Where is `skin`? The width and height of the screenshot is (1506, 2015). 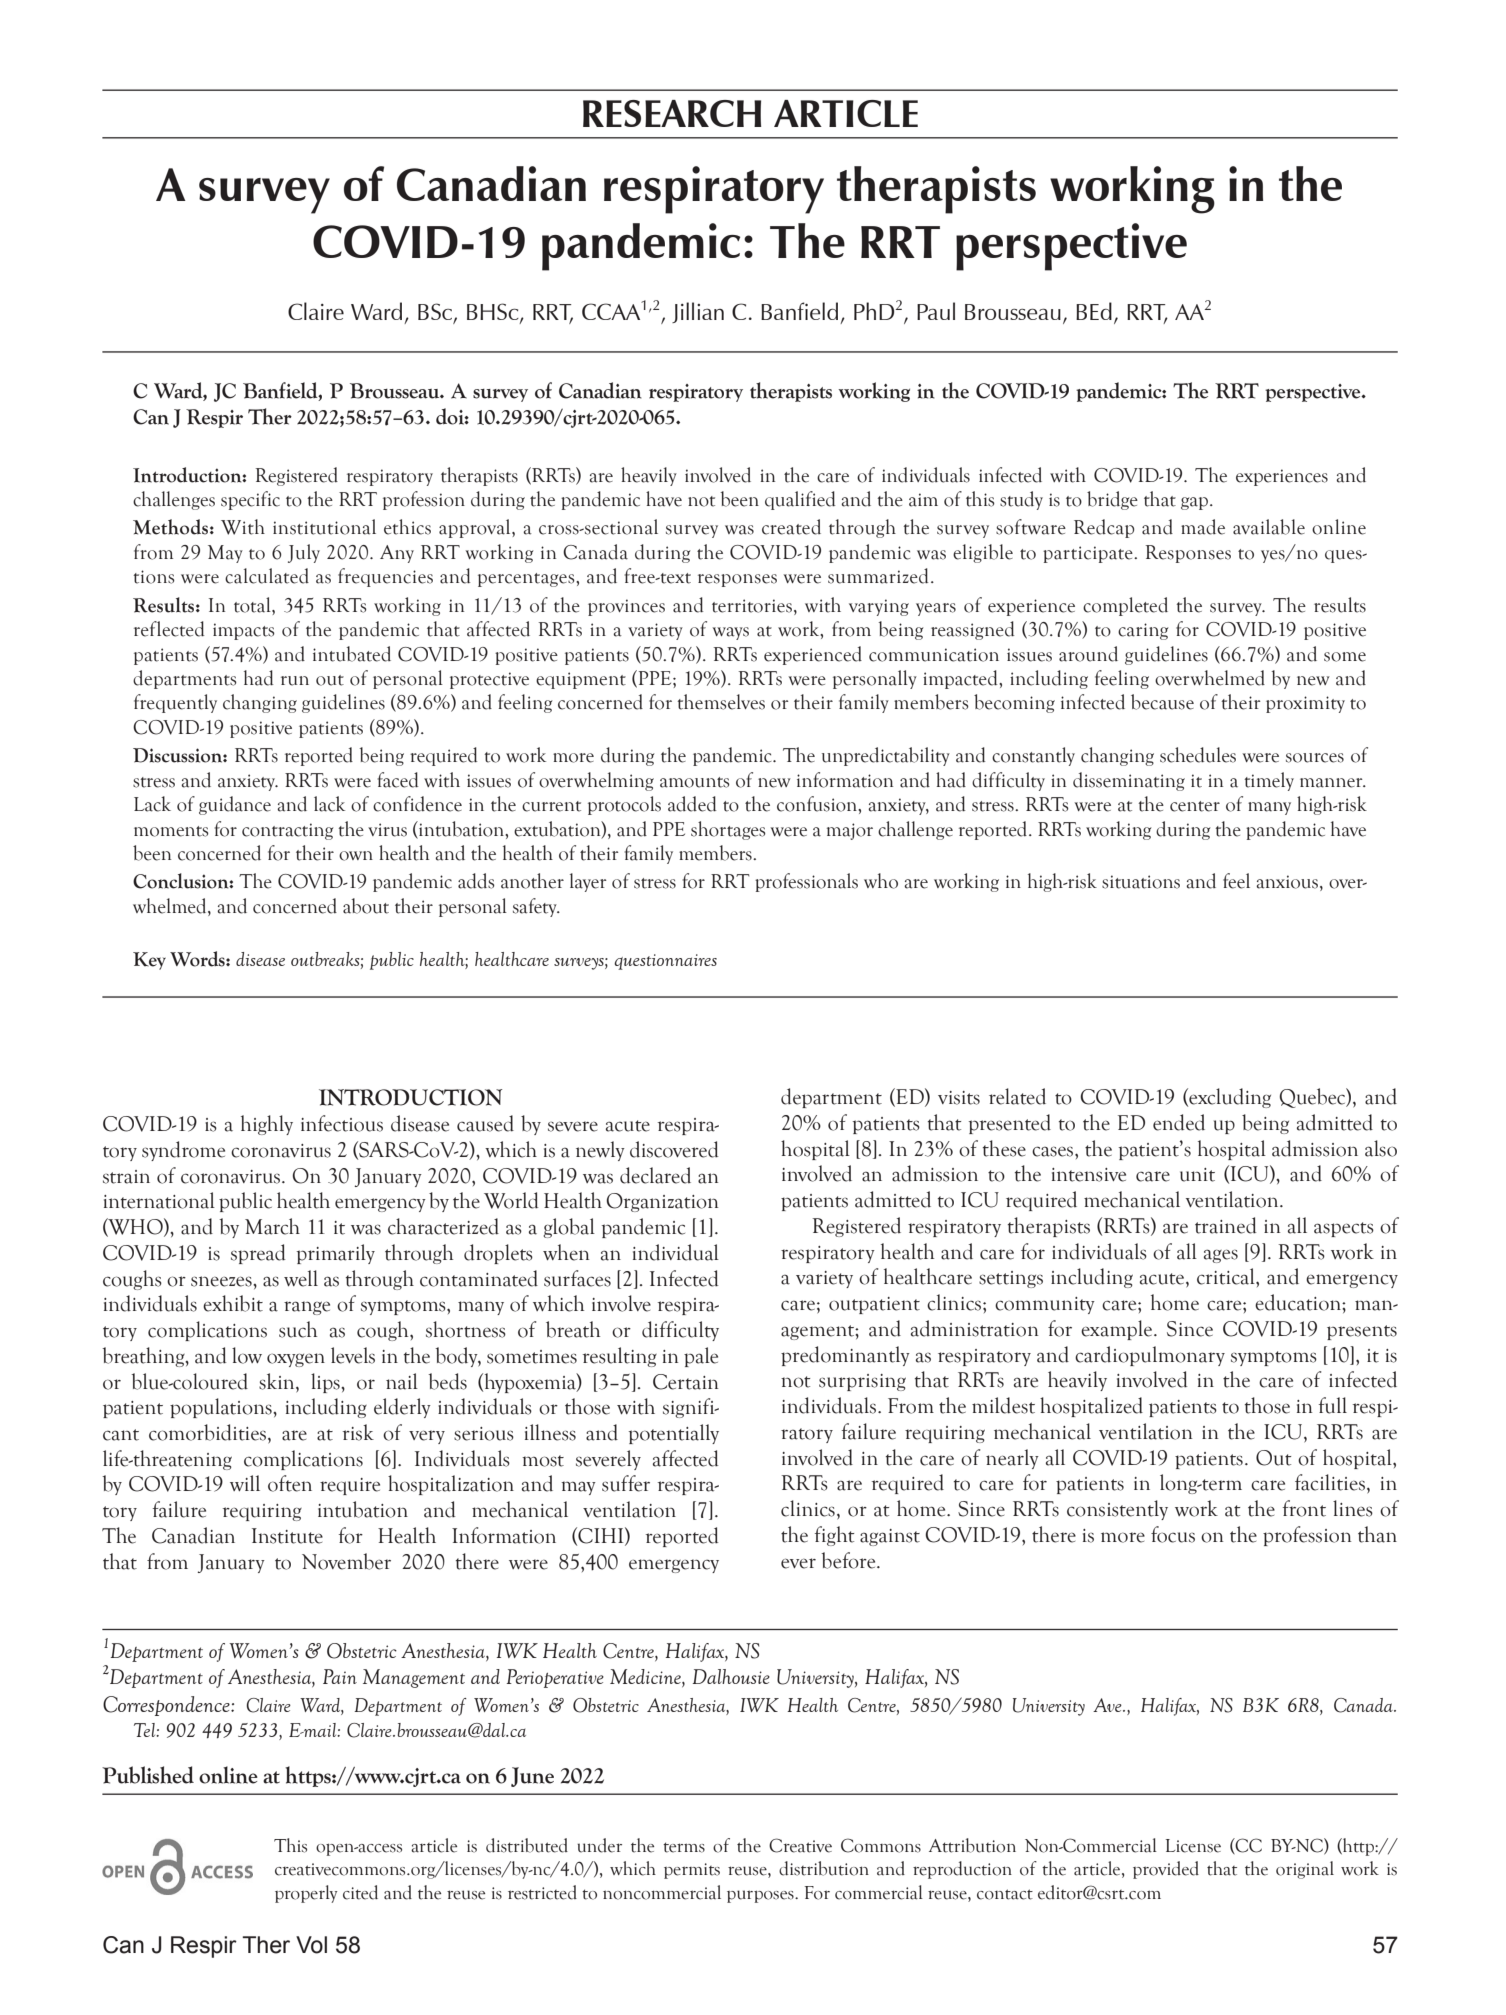 skin is located at coordinates (278, 1381).
